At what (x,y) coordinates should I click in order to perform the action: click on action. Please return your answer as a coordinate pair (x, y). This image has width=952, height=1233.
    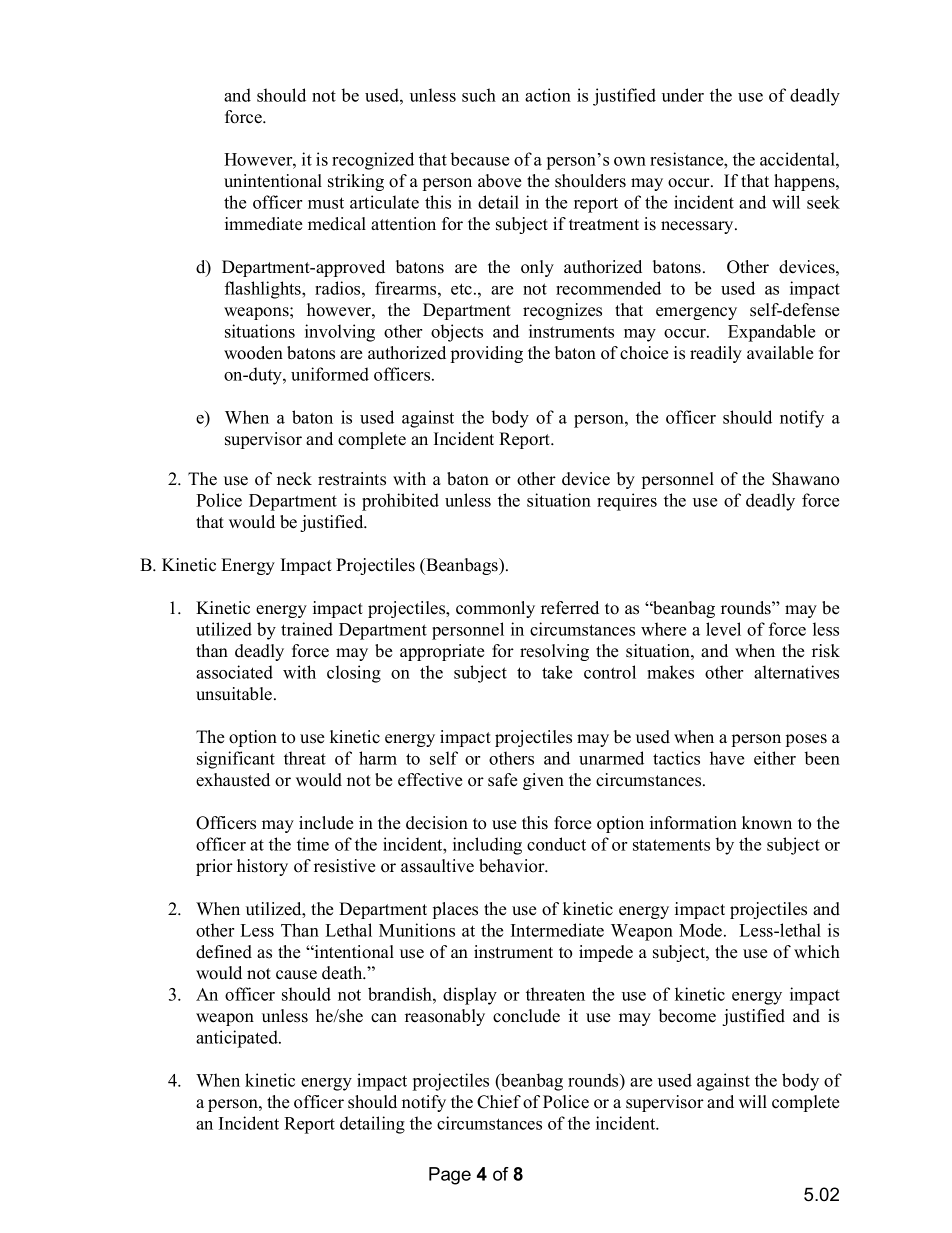
    Looking at the image, I should click on (548, 95).
